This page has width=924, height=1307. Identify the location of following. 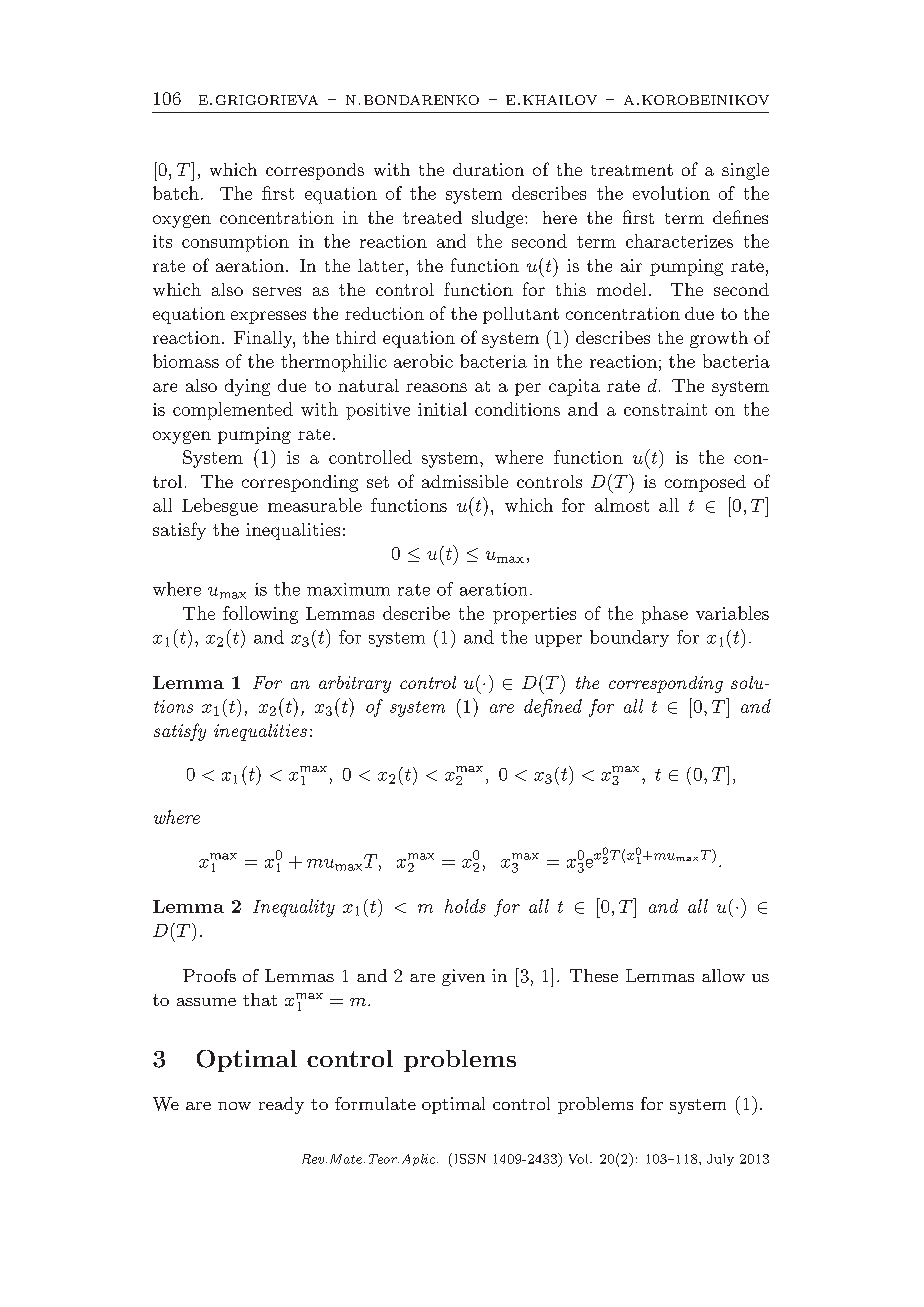
(260, 615).
